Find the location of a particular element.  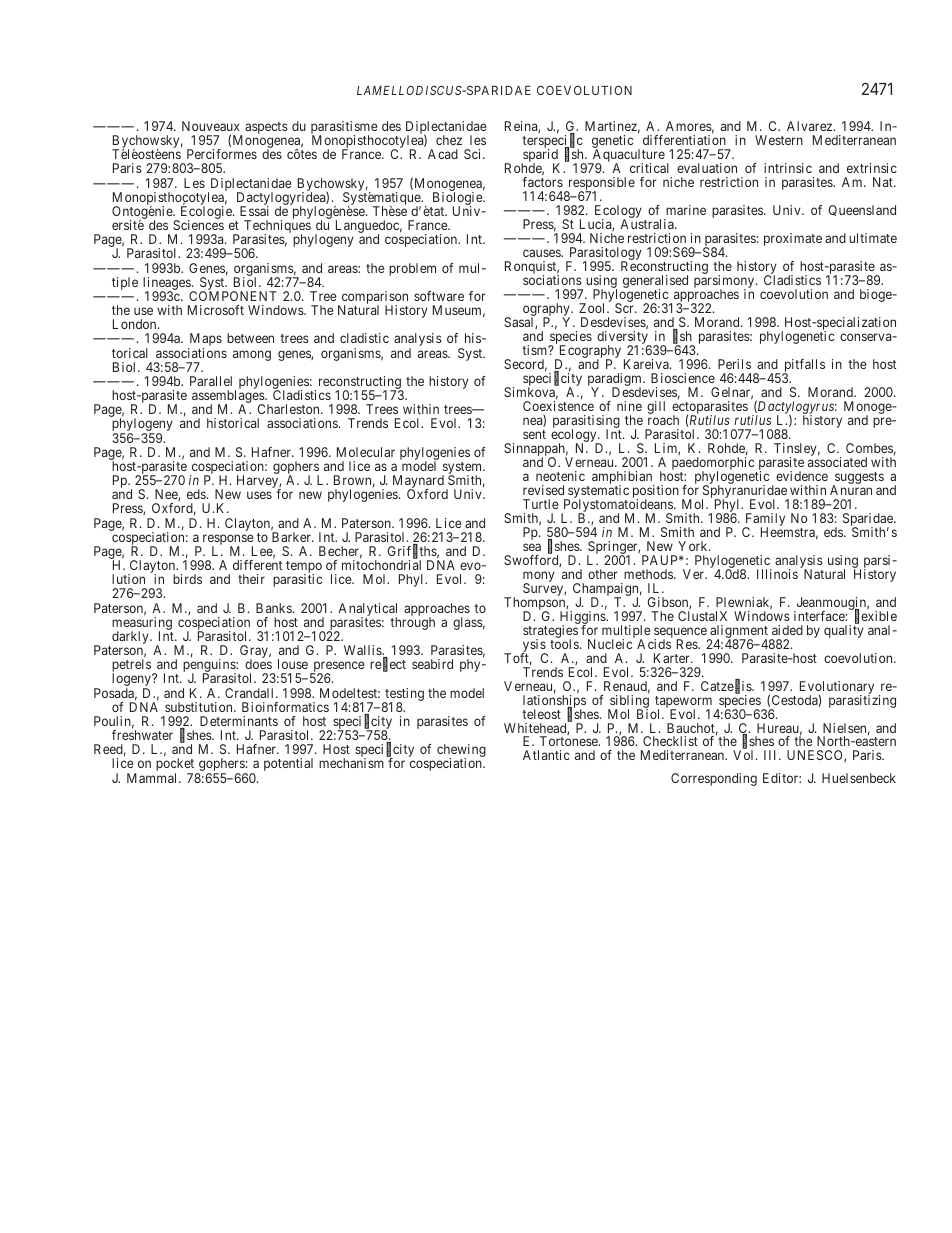

potential is located at coordinates (288, 764).
